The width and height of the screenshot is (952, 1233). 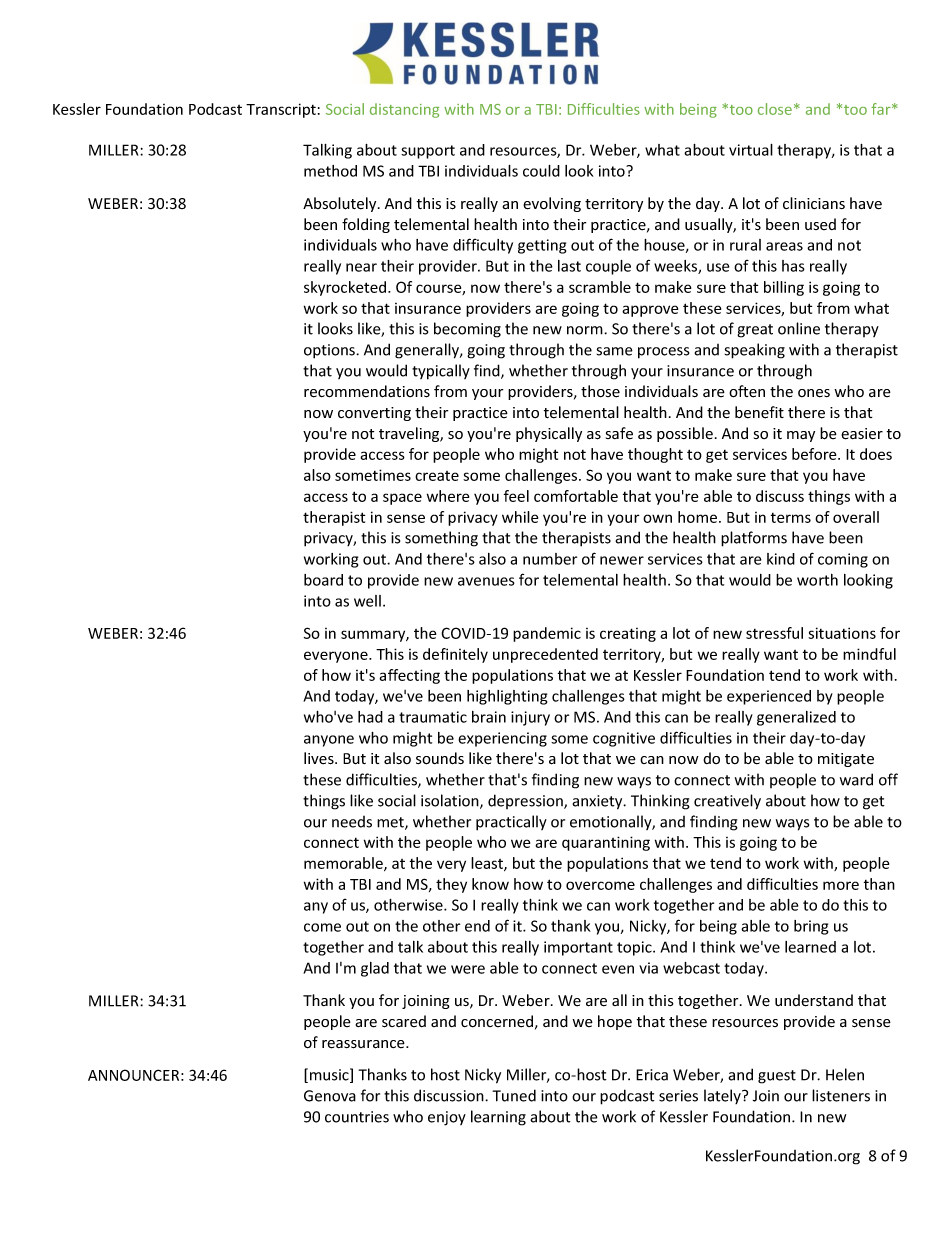 I want to click on needs, so click(x=352, y=822).
